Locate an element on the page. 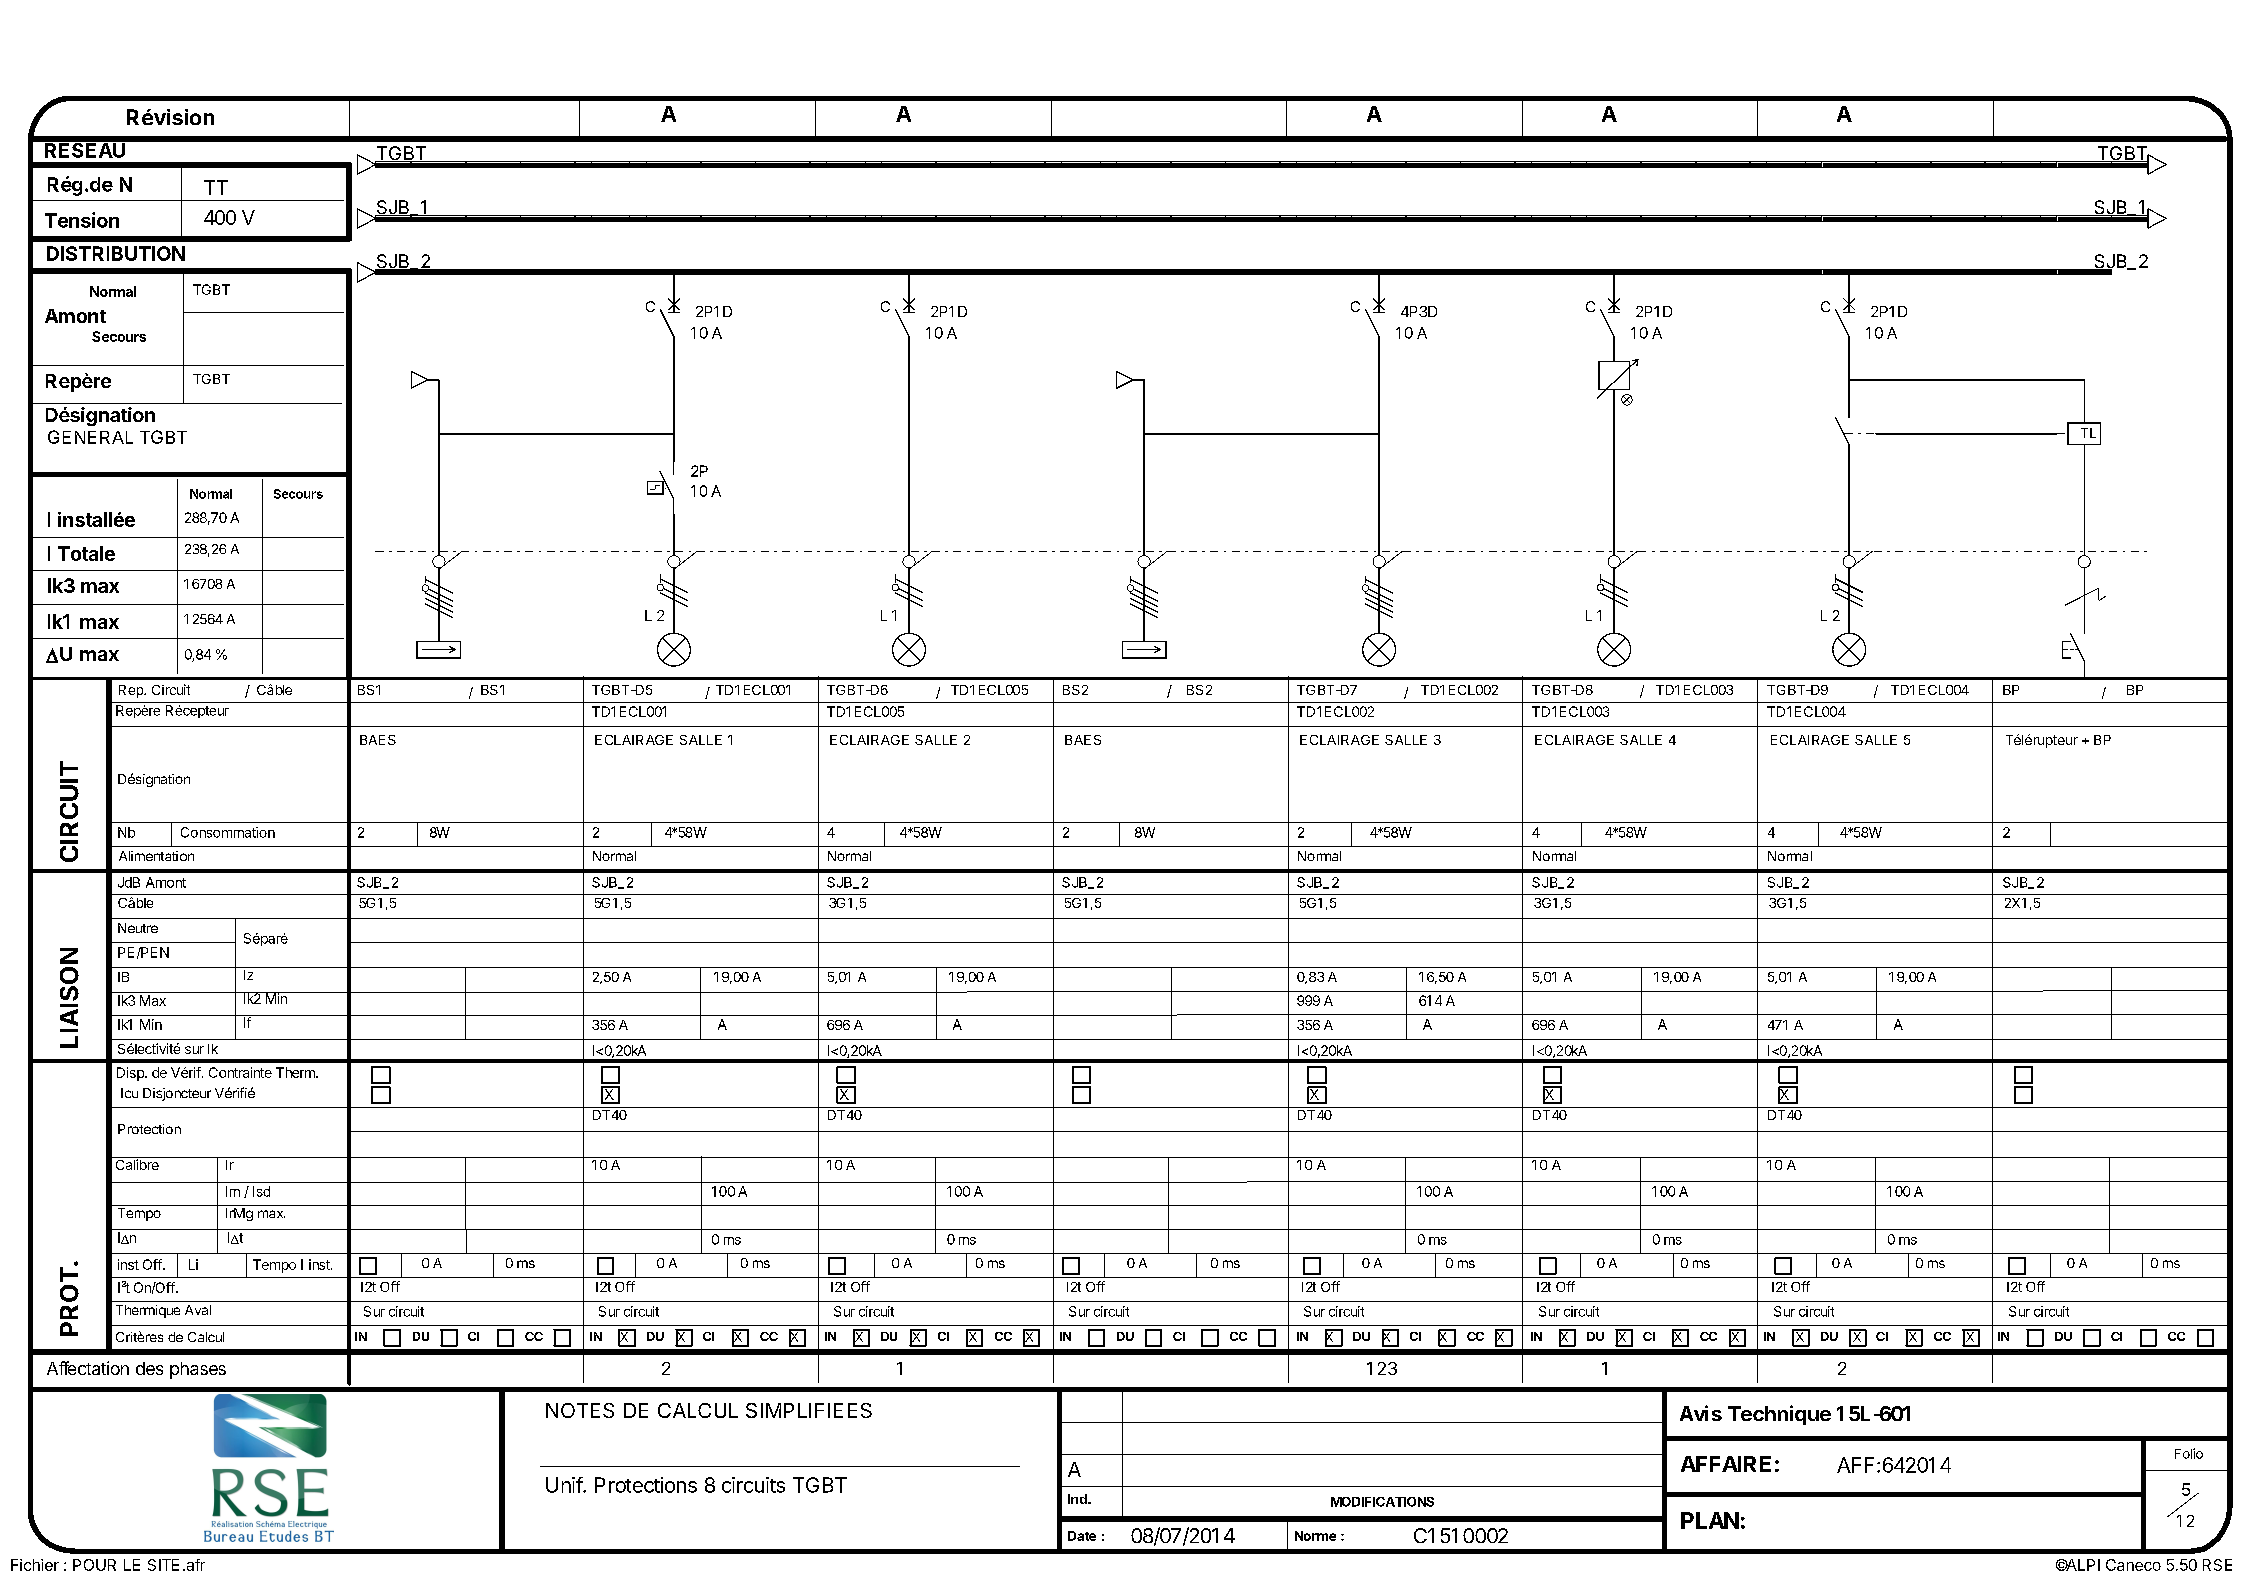 This document has height=1592, width=2253. Avis is located at coordinates (1701, 1413).
